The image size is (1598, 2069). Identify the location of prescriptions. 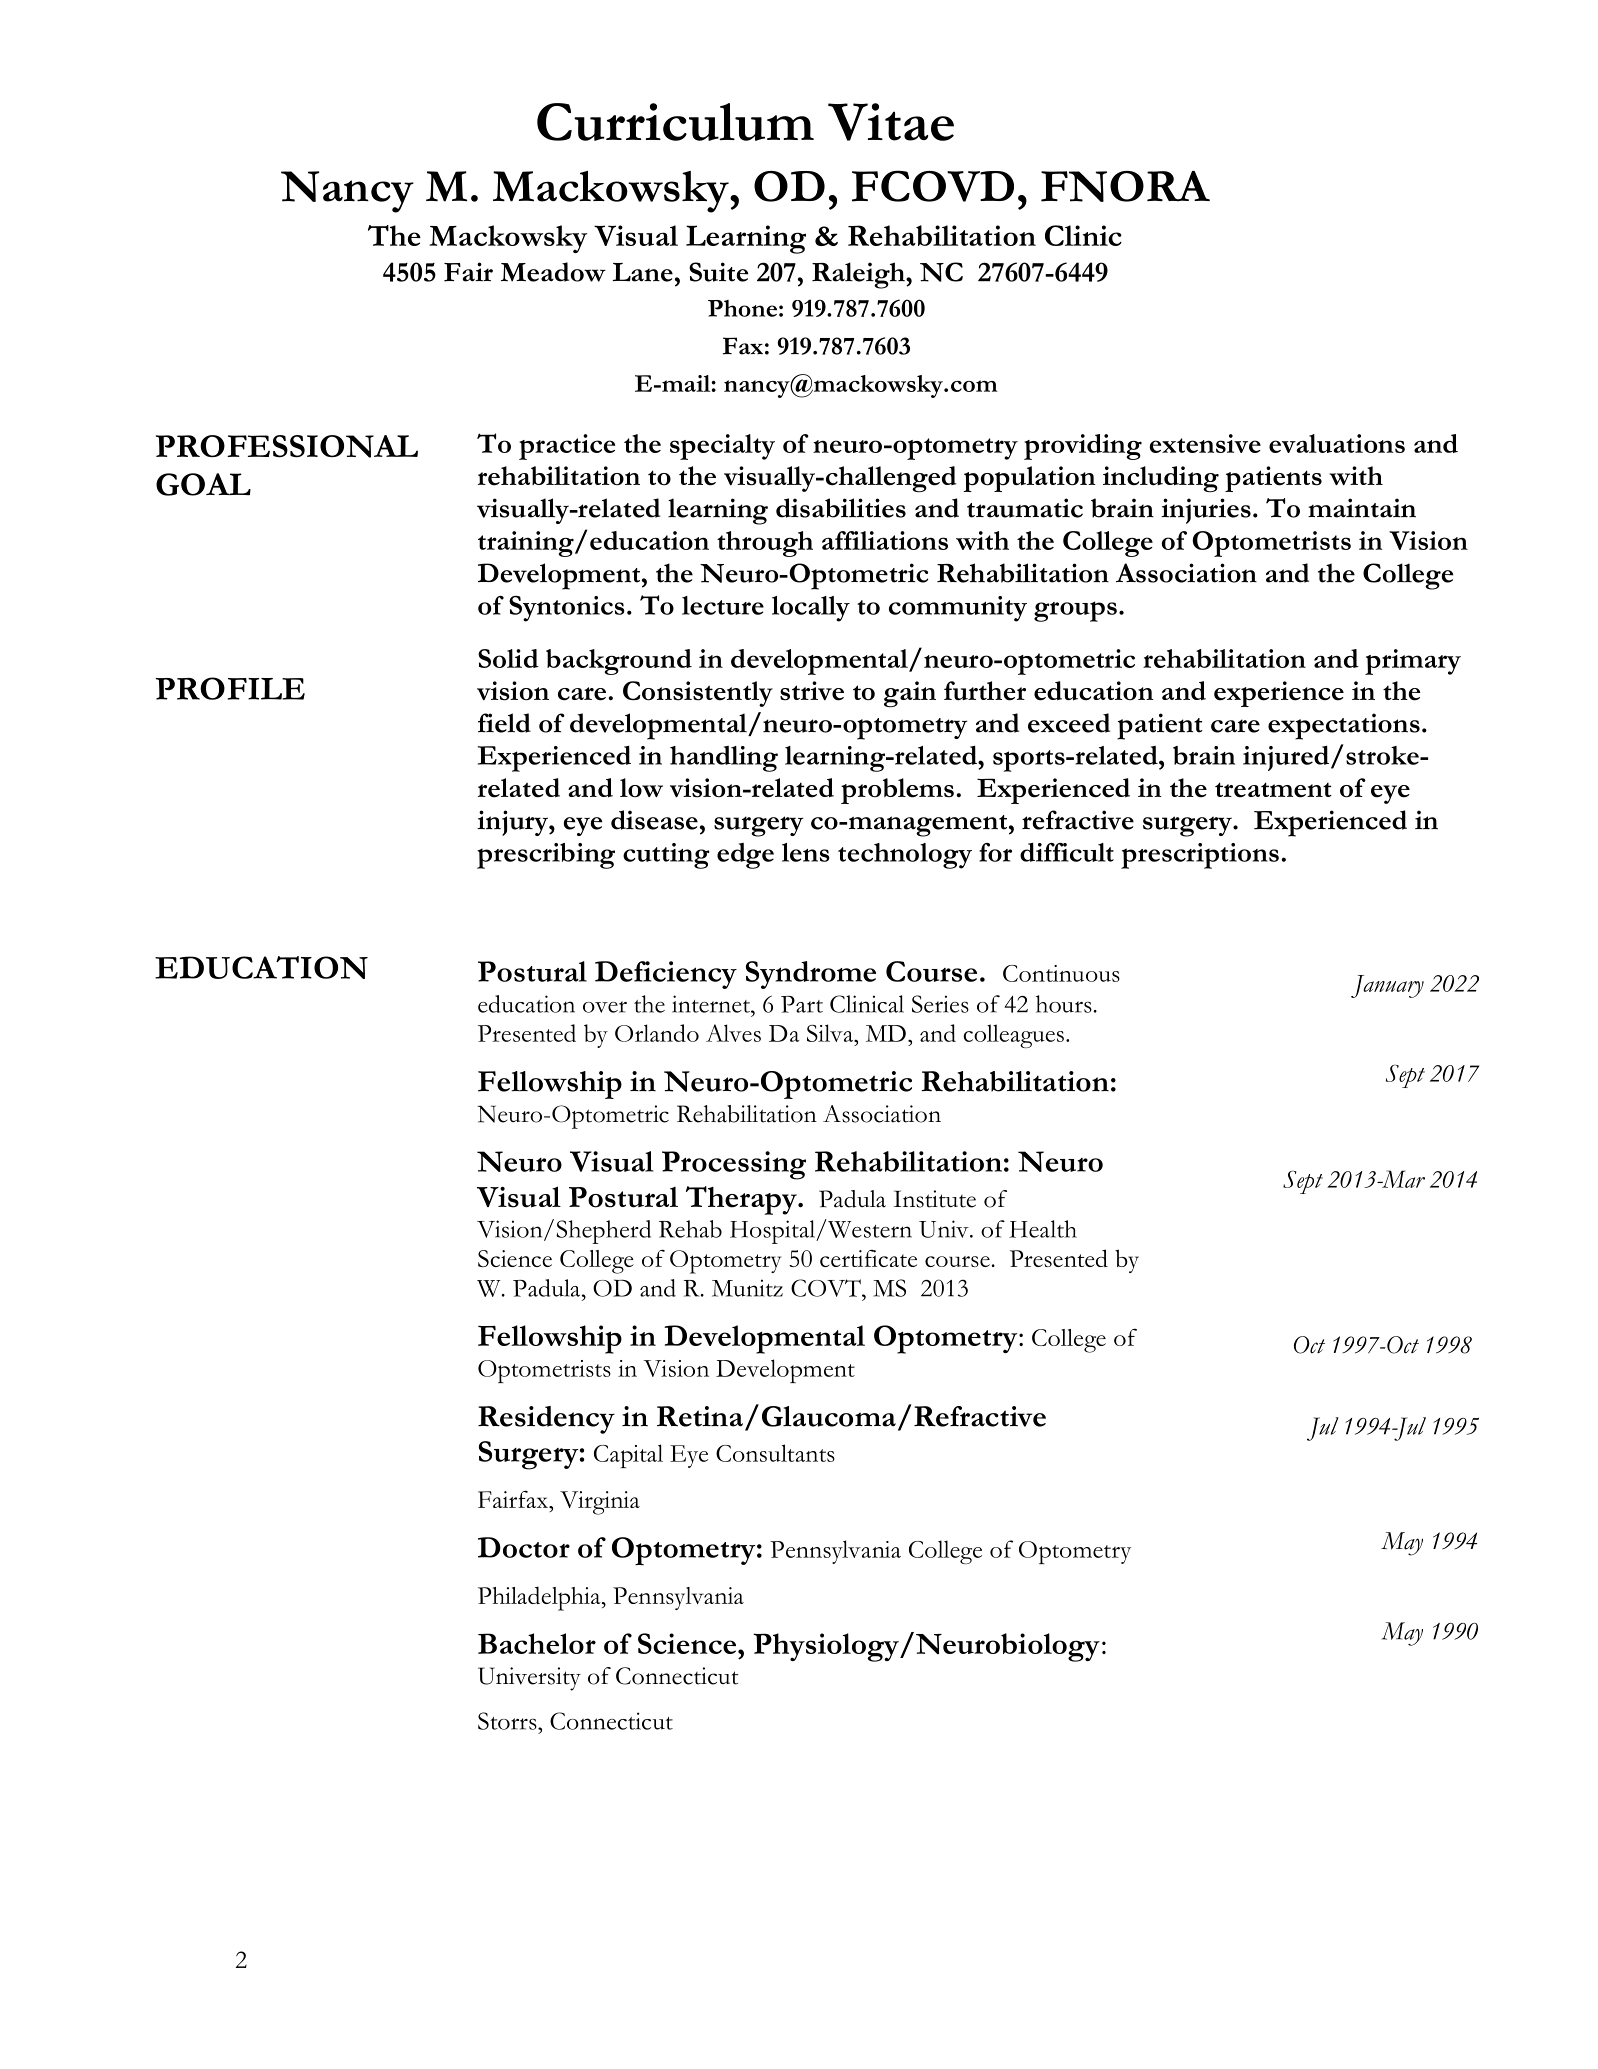
(1200, 856).
